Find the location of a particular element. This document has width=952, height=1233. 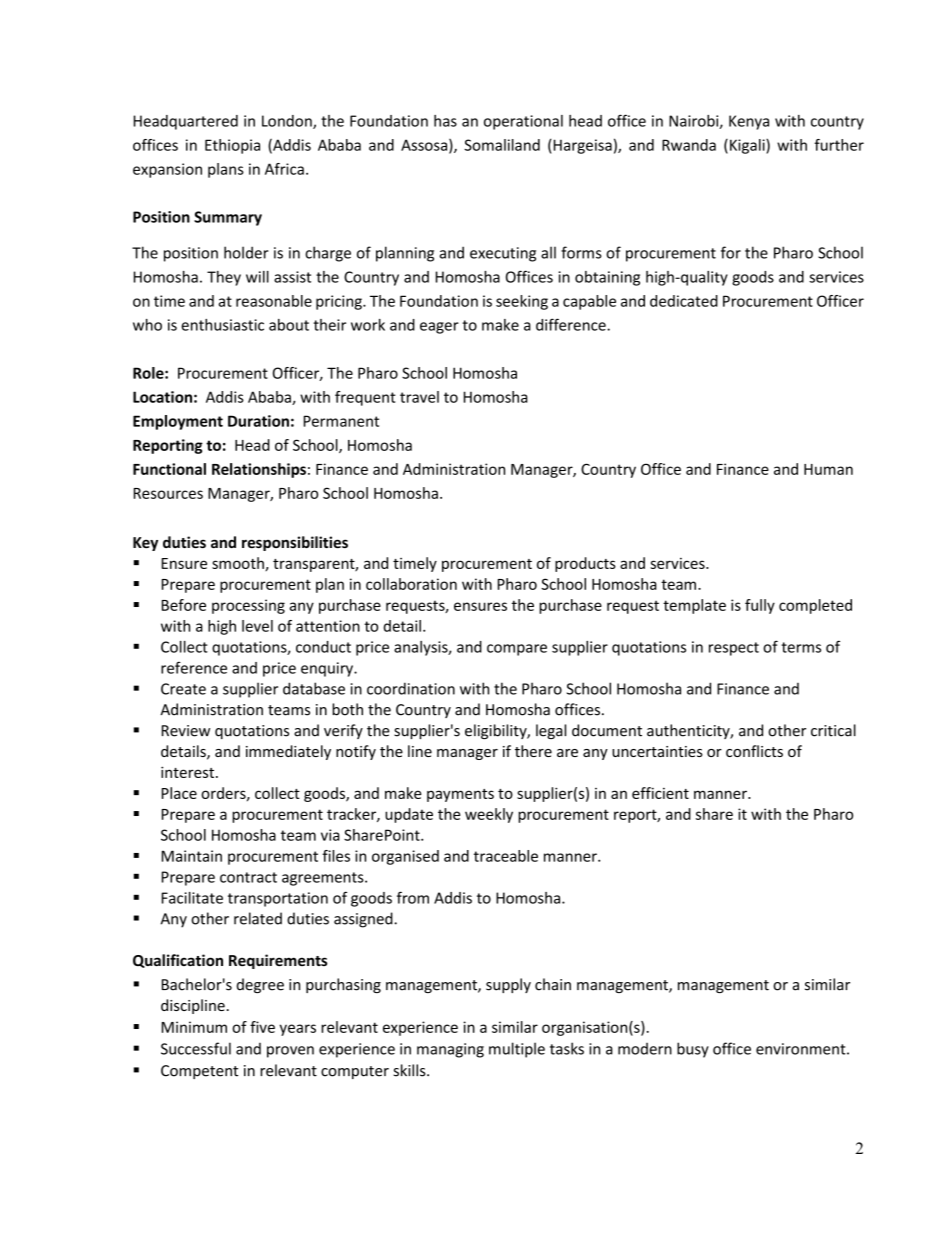

Ethiopia is located at coordinates (232, 146).
